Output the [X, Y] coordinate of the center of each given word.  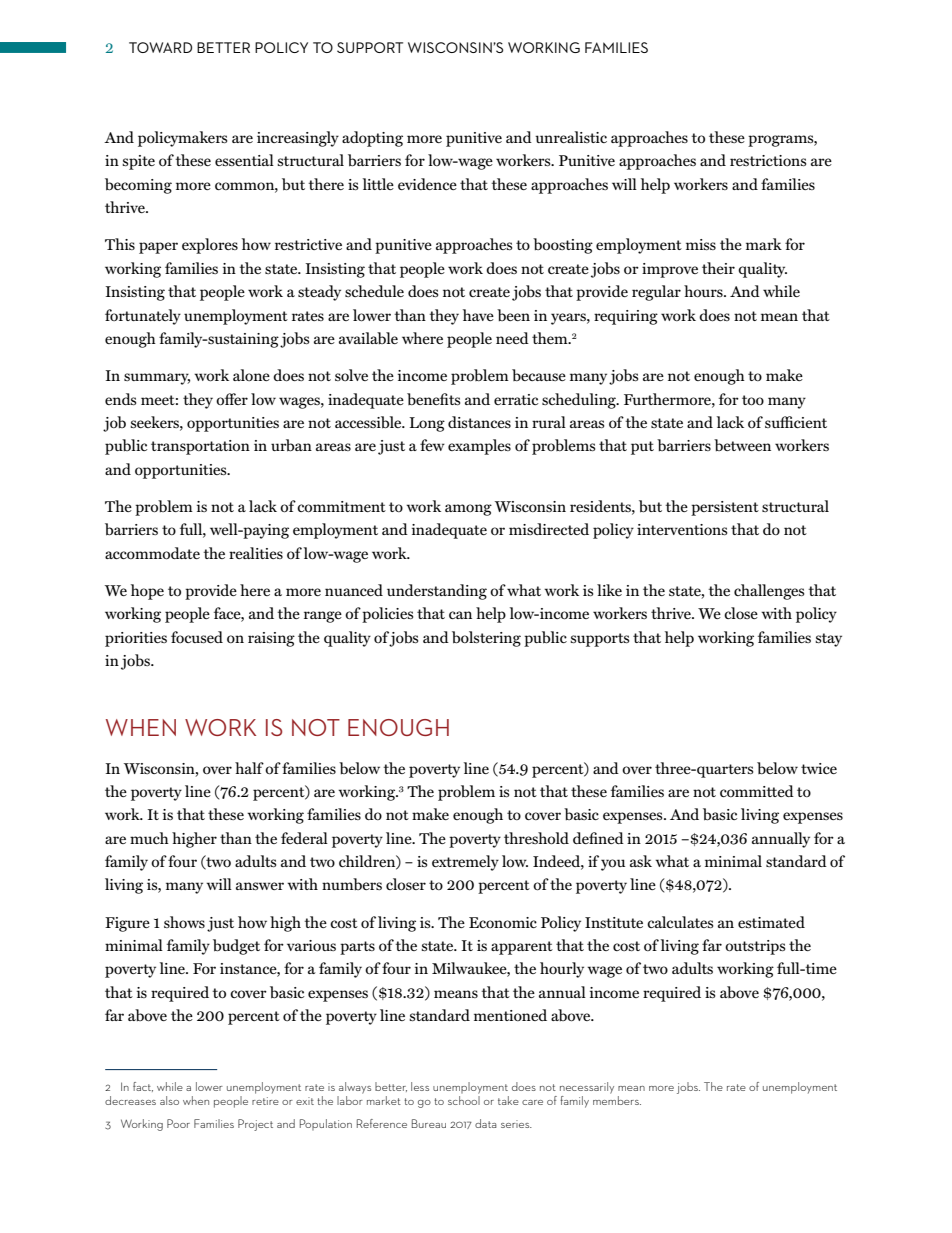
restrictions [768, 160]
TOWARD [160, 47]
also [169, 1100]
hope [147, 592]
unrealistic [571, 137]
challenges [769, 592]
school [464, 1099]
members [617, 1099]
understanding [437, 592]
